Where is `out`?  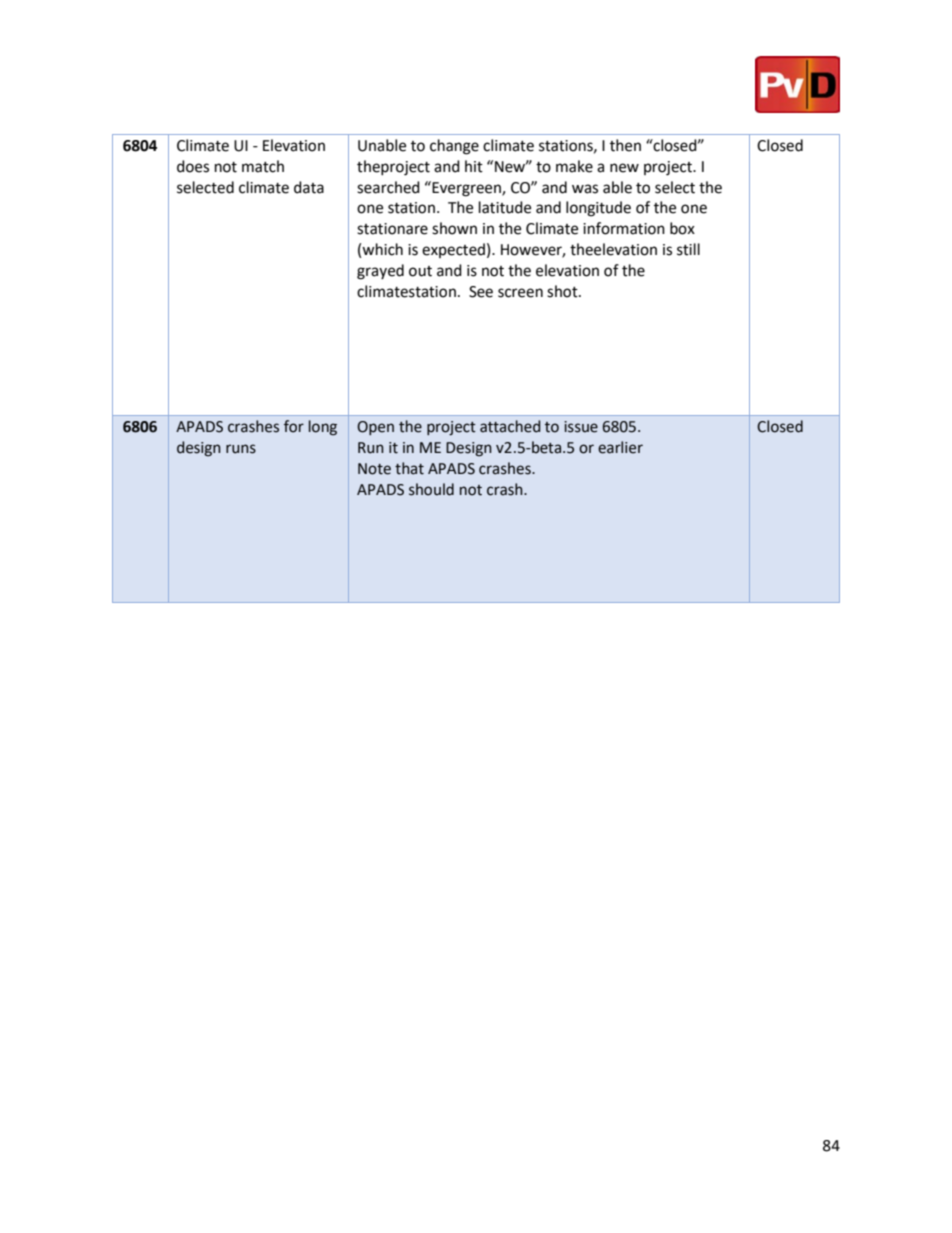
out is located at coordinates (420, 271).
